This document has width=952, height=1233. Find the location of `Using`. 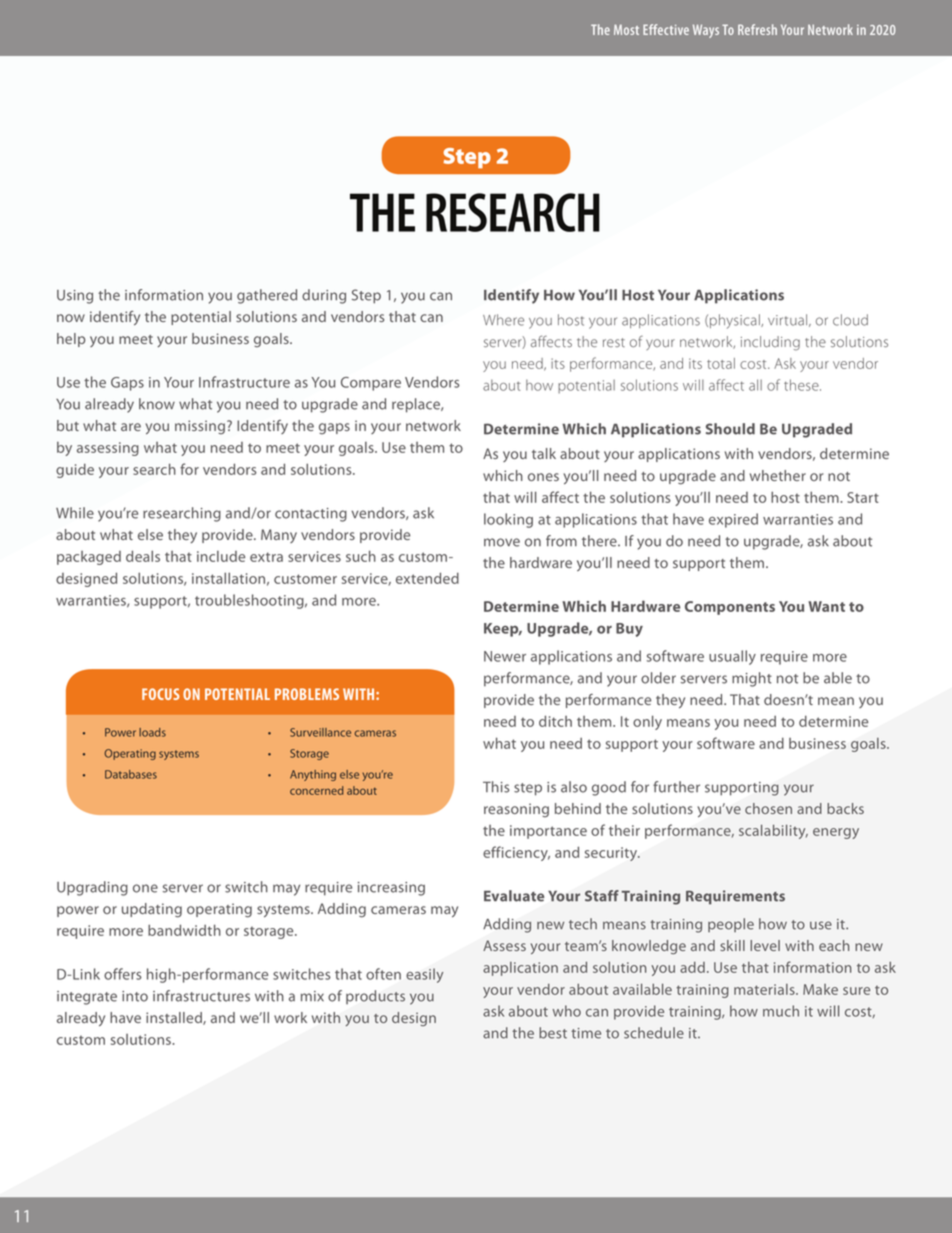

Using is located at coordinates (75, 297).
